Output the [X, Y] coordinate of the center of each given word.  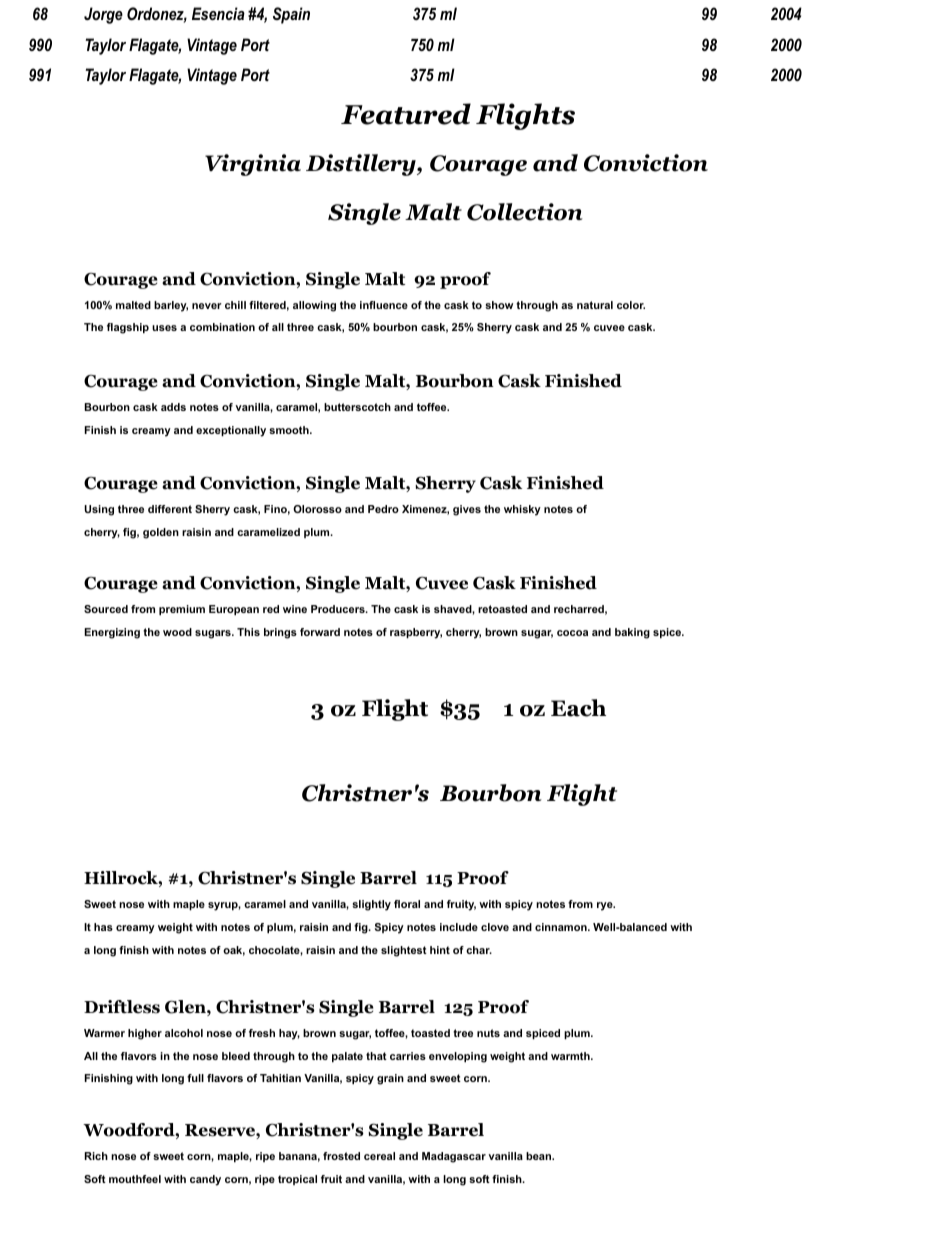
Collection [525, 212]
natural [595, 305]
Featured [406, 114]
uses [164, 328]
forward [320, 632]
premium [182, 610]
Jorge [103, 15]
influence [384, 305]
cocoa [572, 633]
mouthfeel [135, 1179]
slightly [371, 905]
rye [606, 906]
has [103, 927]
